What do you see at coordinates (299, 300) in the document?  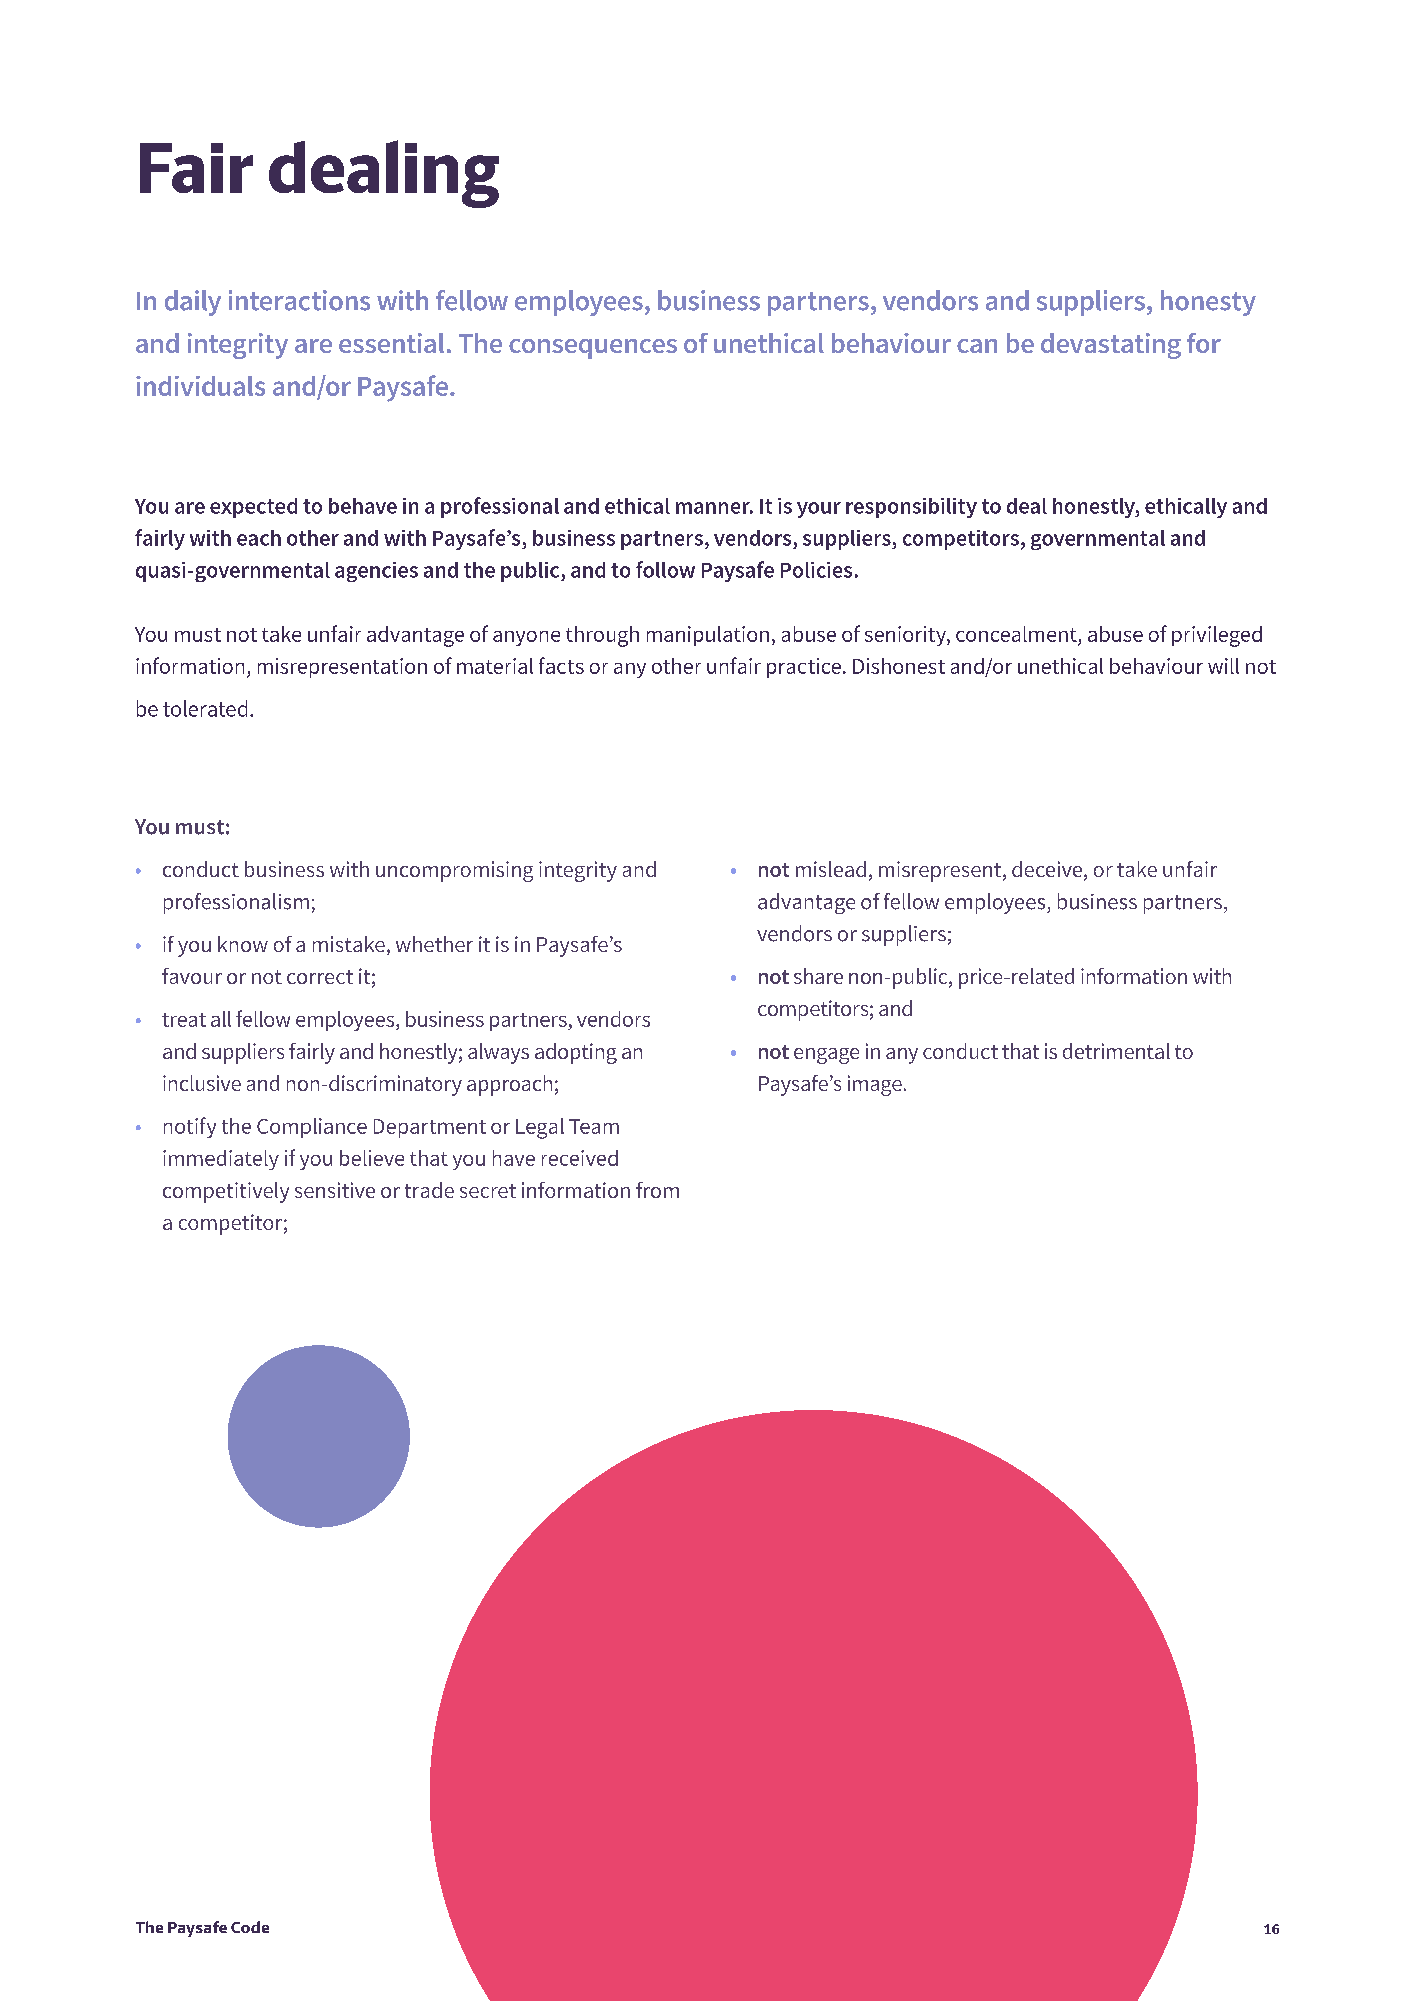 I see `interactions` at bounding box center [299, 300].
